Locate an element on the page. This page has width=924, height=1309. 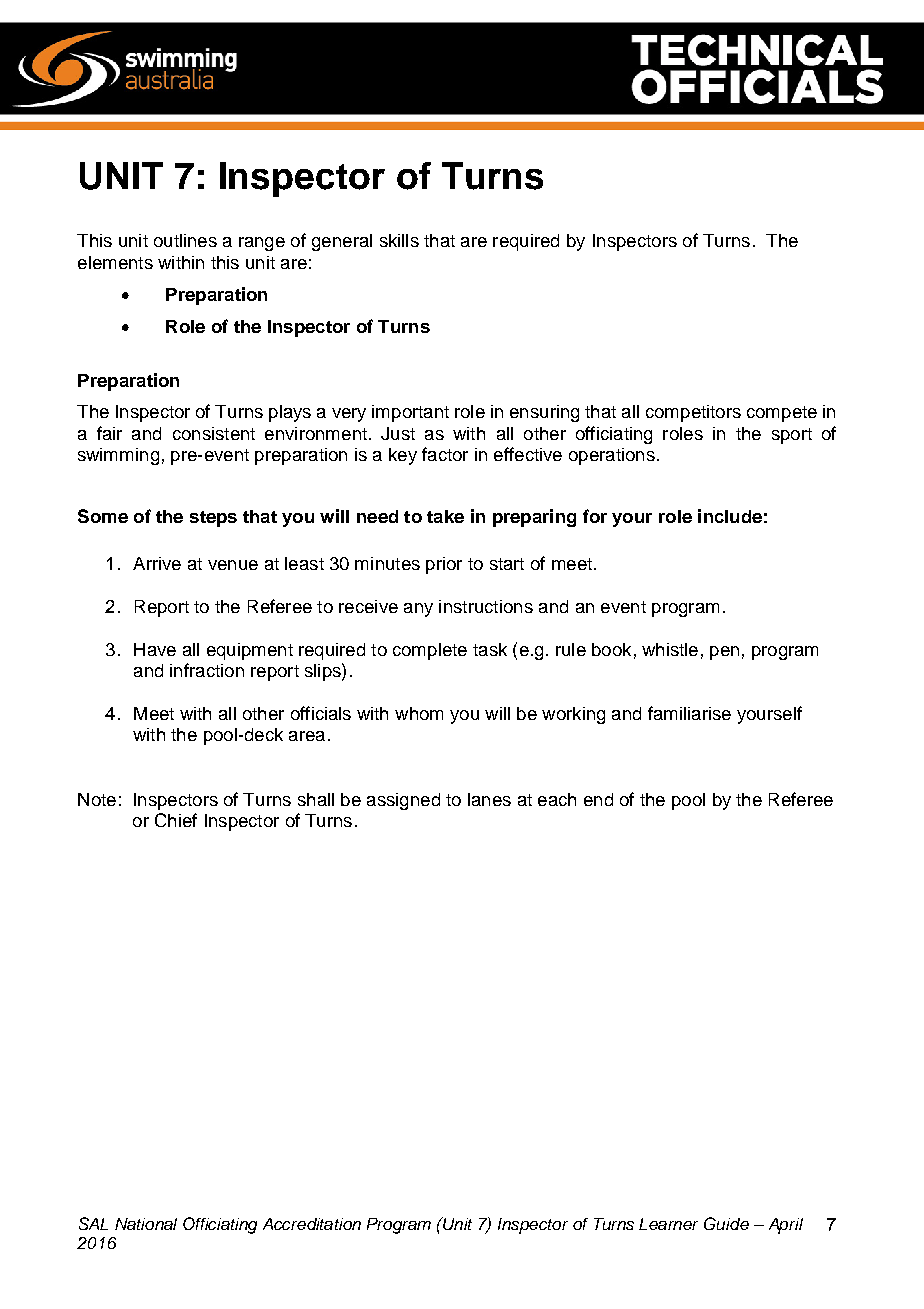
end is located at coordinates (598, 799).
